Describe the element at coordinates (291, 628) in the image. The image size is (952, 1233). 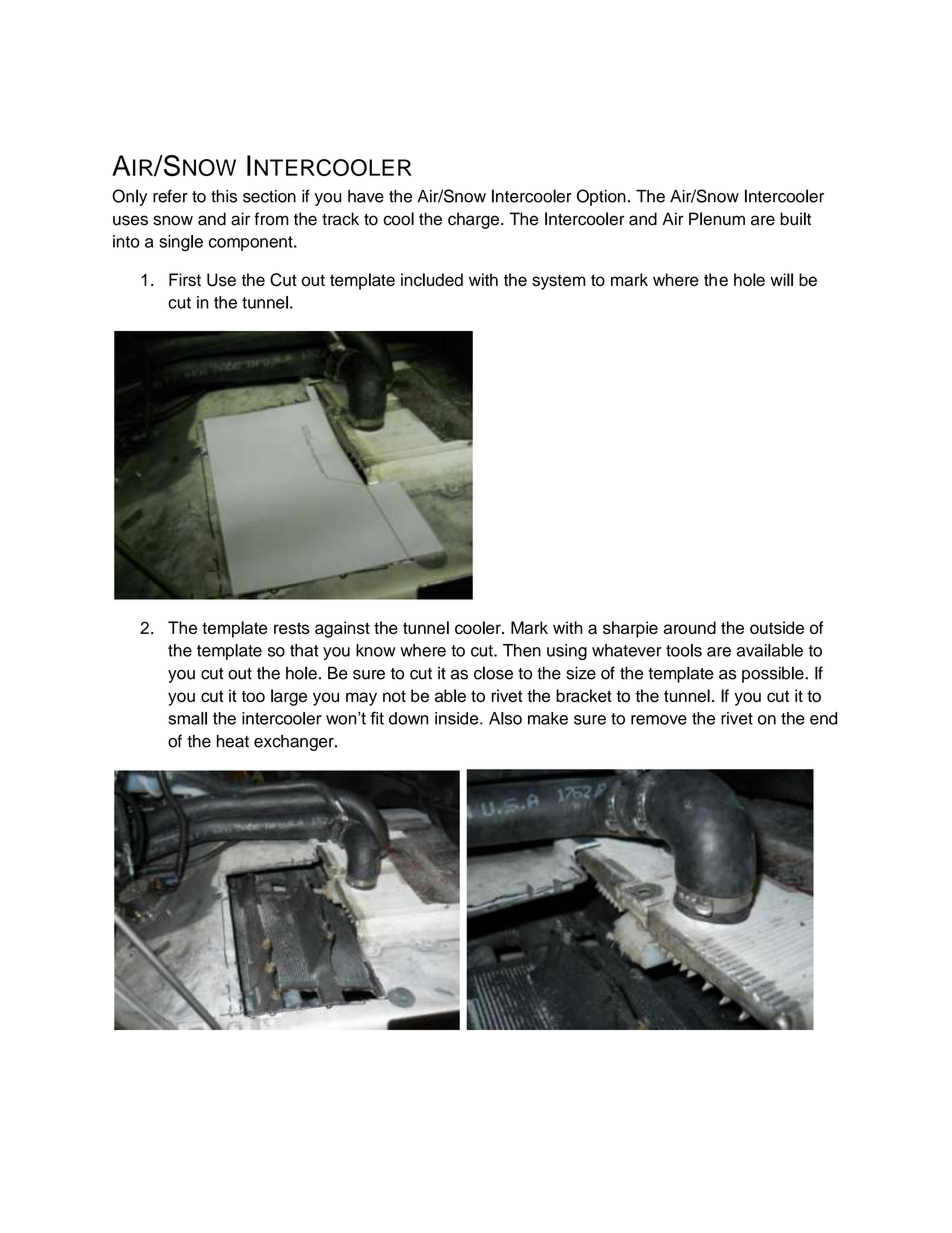
I see `rests` at that location.
